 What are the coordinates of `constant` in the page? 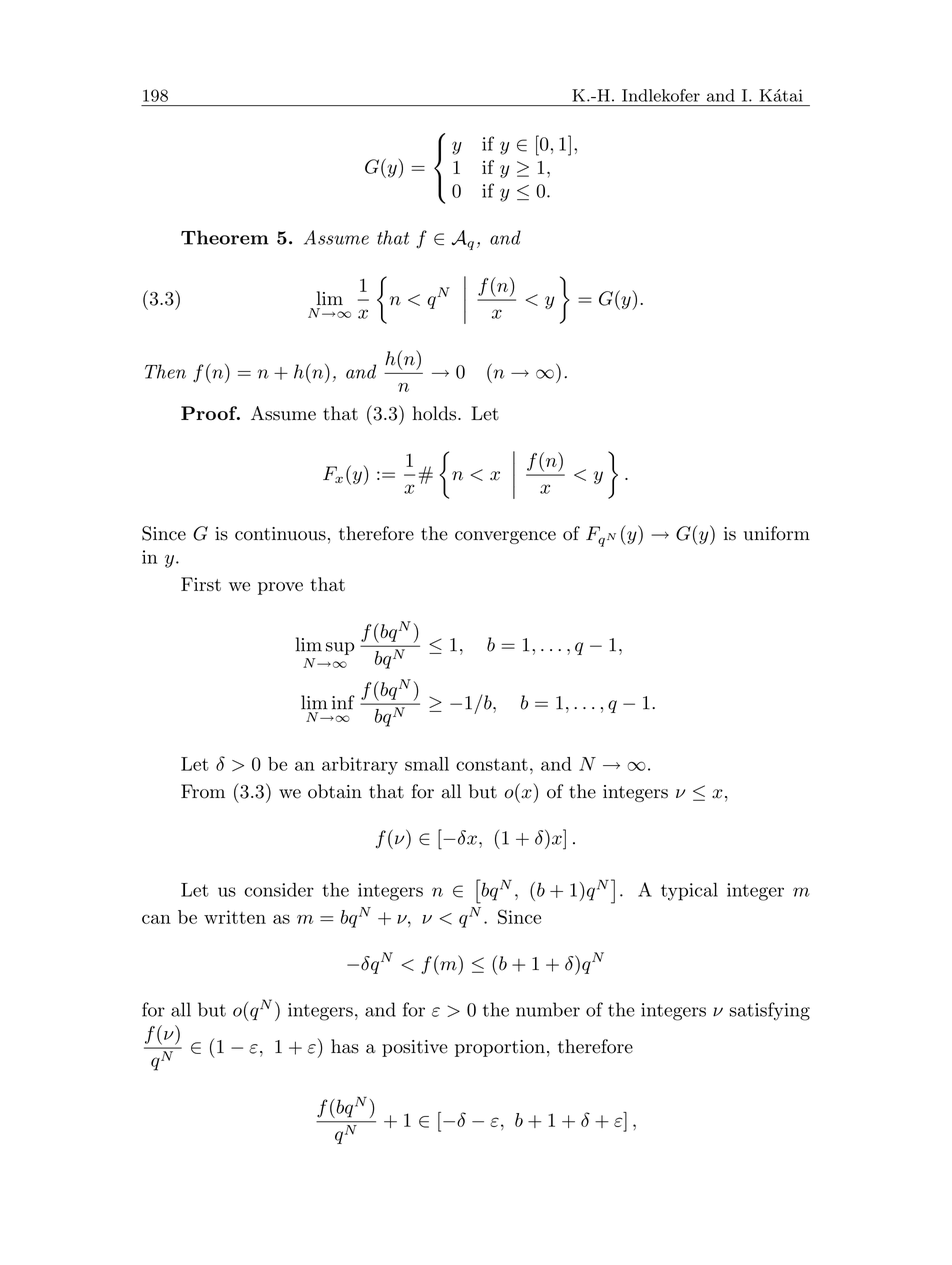 It's located at (492, 764).
